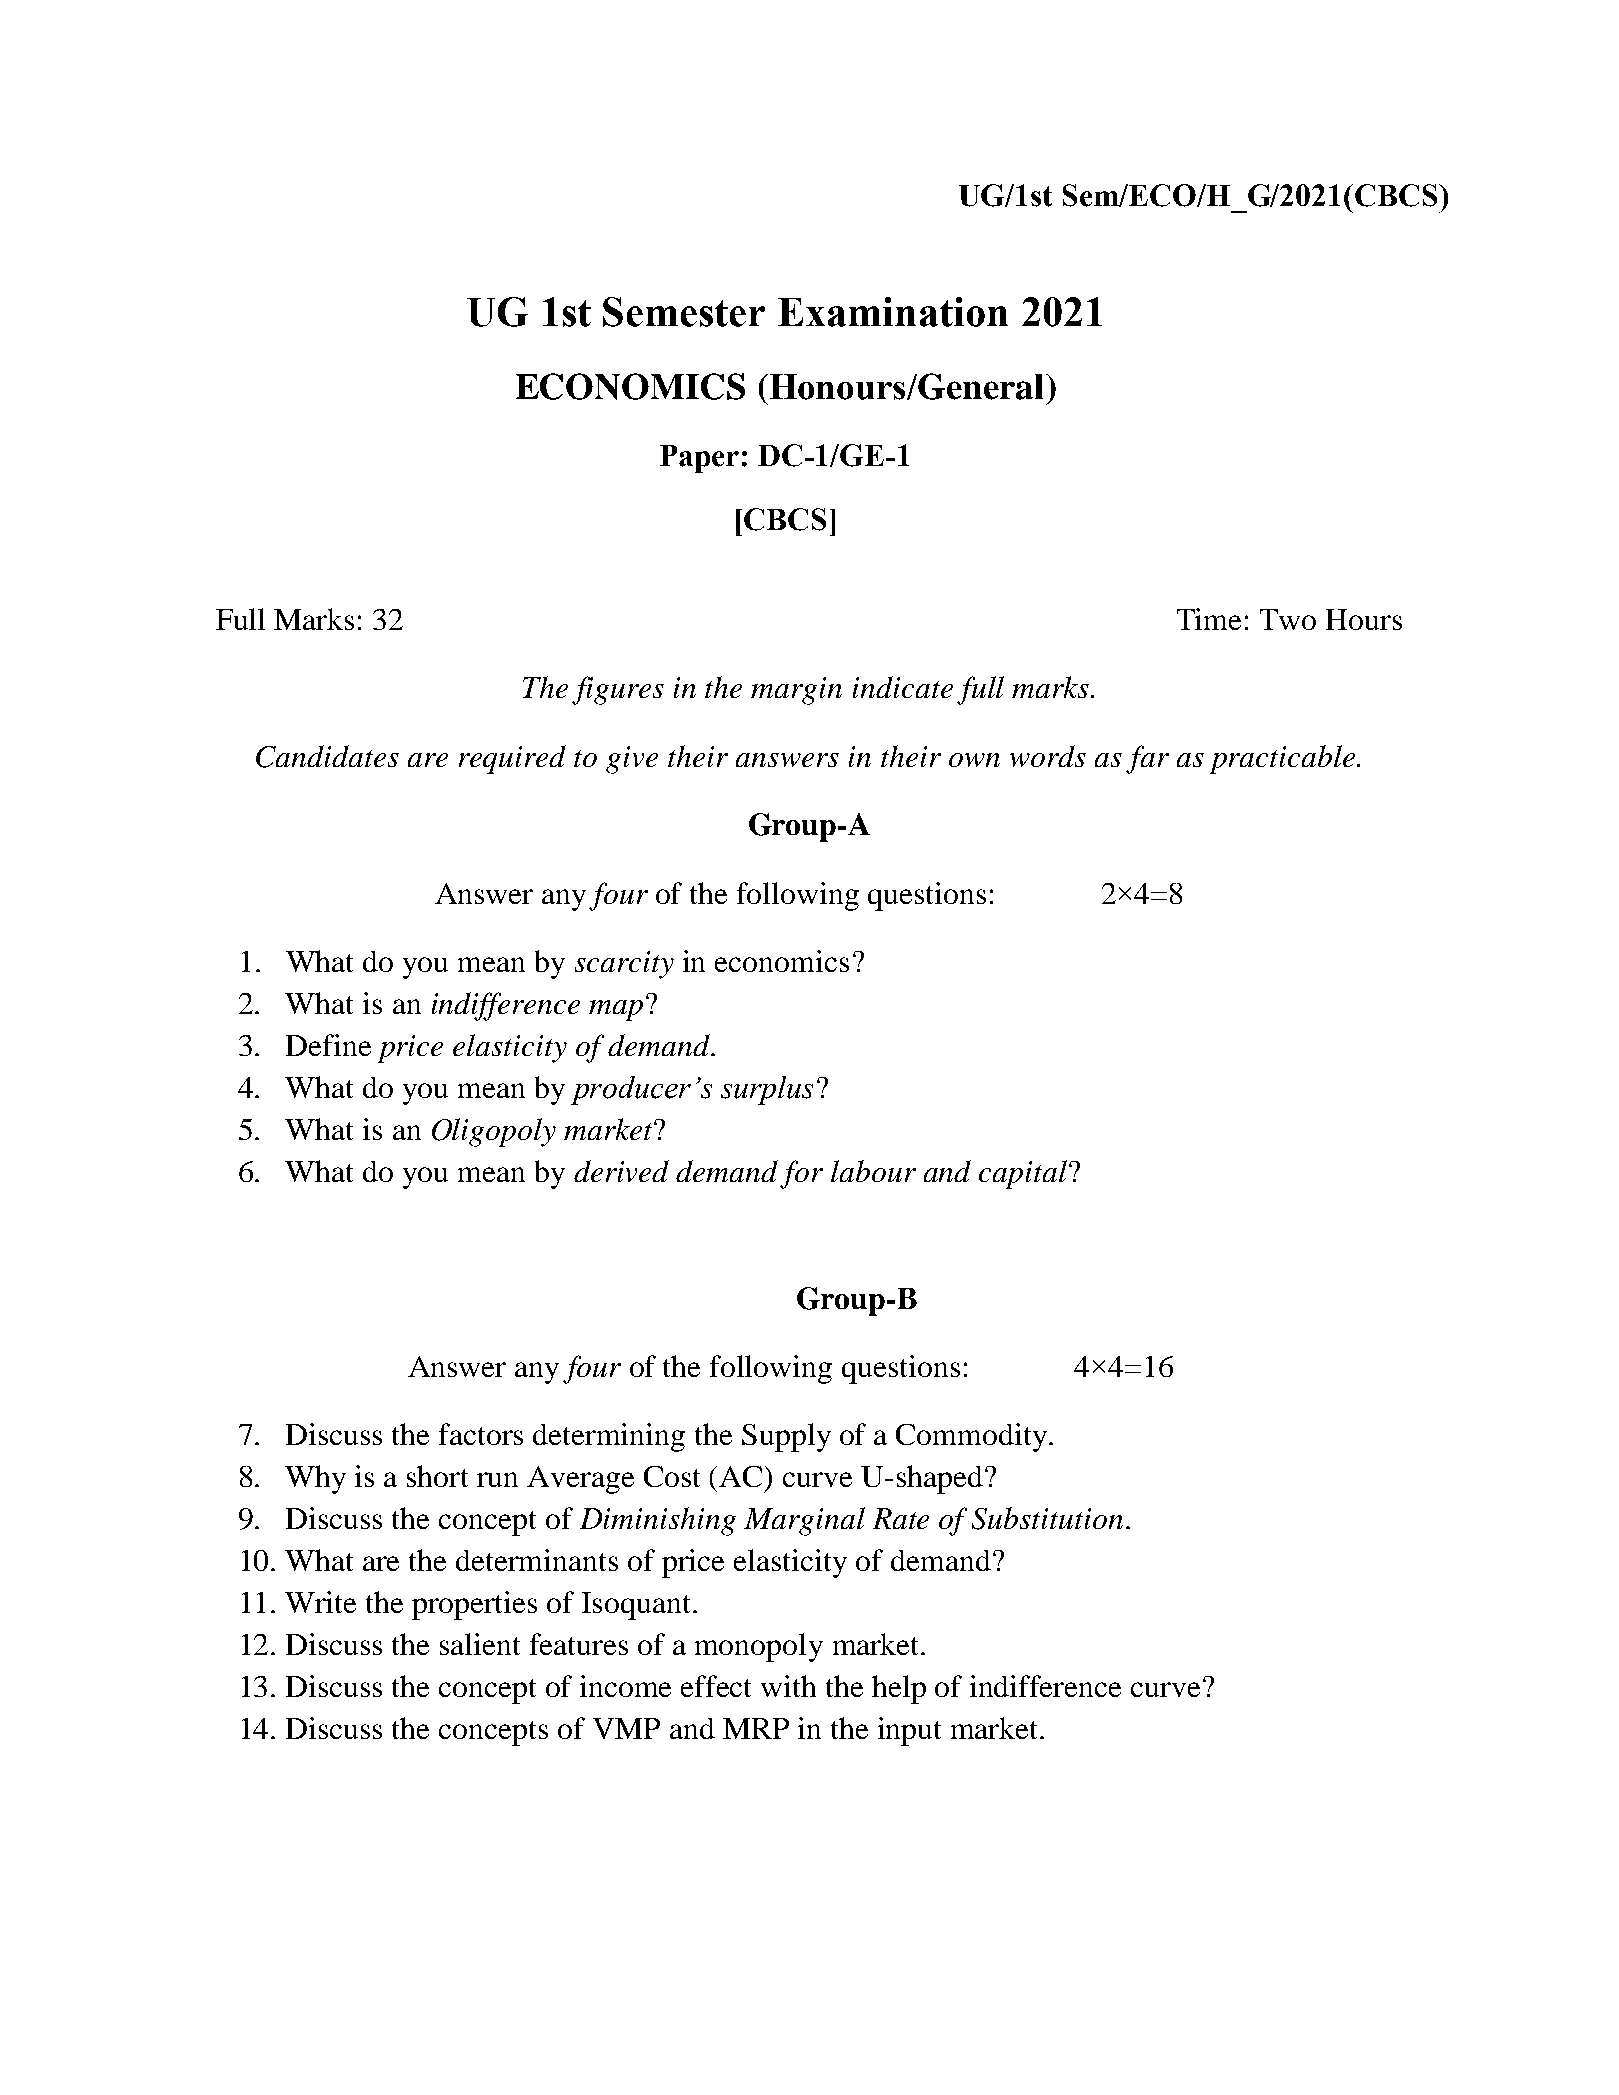  I want to click on Semester, so click(684, 312).
